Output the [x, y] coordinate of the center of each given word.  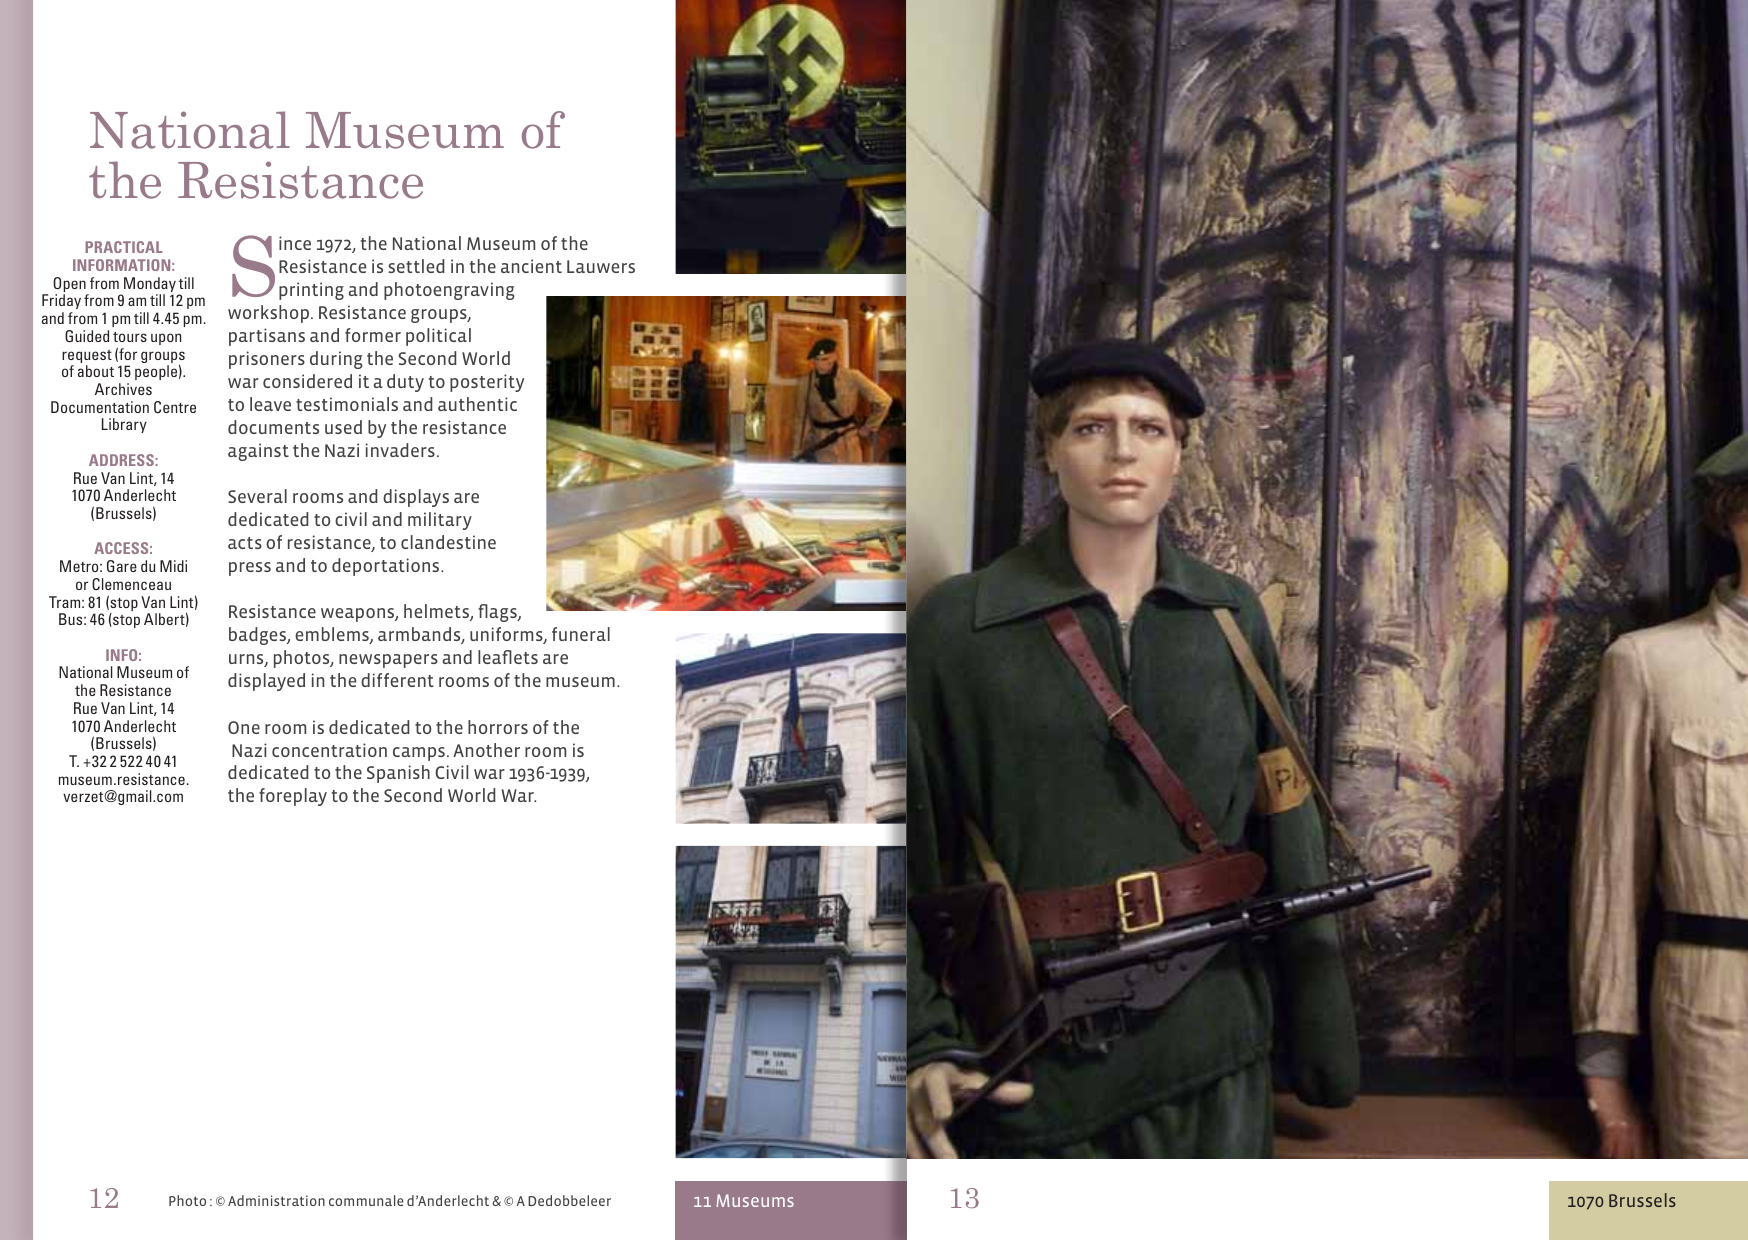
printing [311, 291]
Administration [276, 1200]
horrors [498, 727]
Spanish [398, 774]
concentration [329, 750]
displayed [266, 682]
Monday [150, 286]
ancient [531, 266]
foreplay [293, 797]
